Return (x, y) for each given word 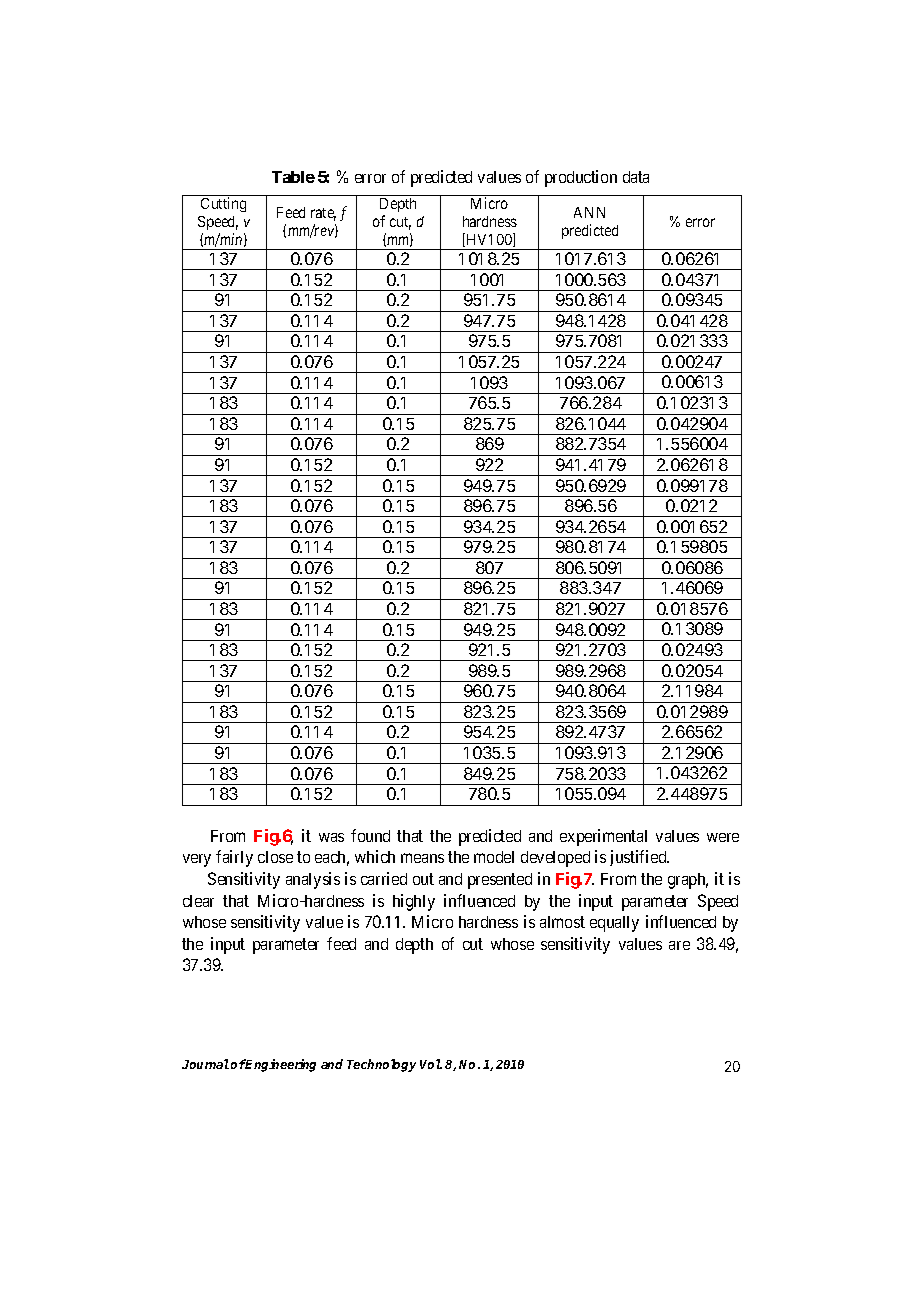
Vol (431, 1064)
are (679, 945)
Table (293, 177)
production (581, 178)
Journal (205, 1064)
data (636, 177)
